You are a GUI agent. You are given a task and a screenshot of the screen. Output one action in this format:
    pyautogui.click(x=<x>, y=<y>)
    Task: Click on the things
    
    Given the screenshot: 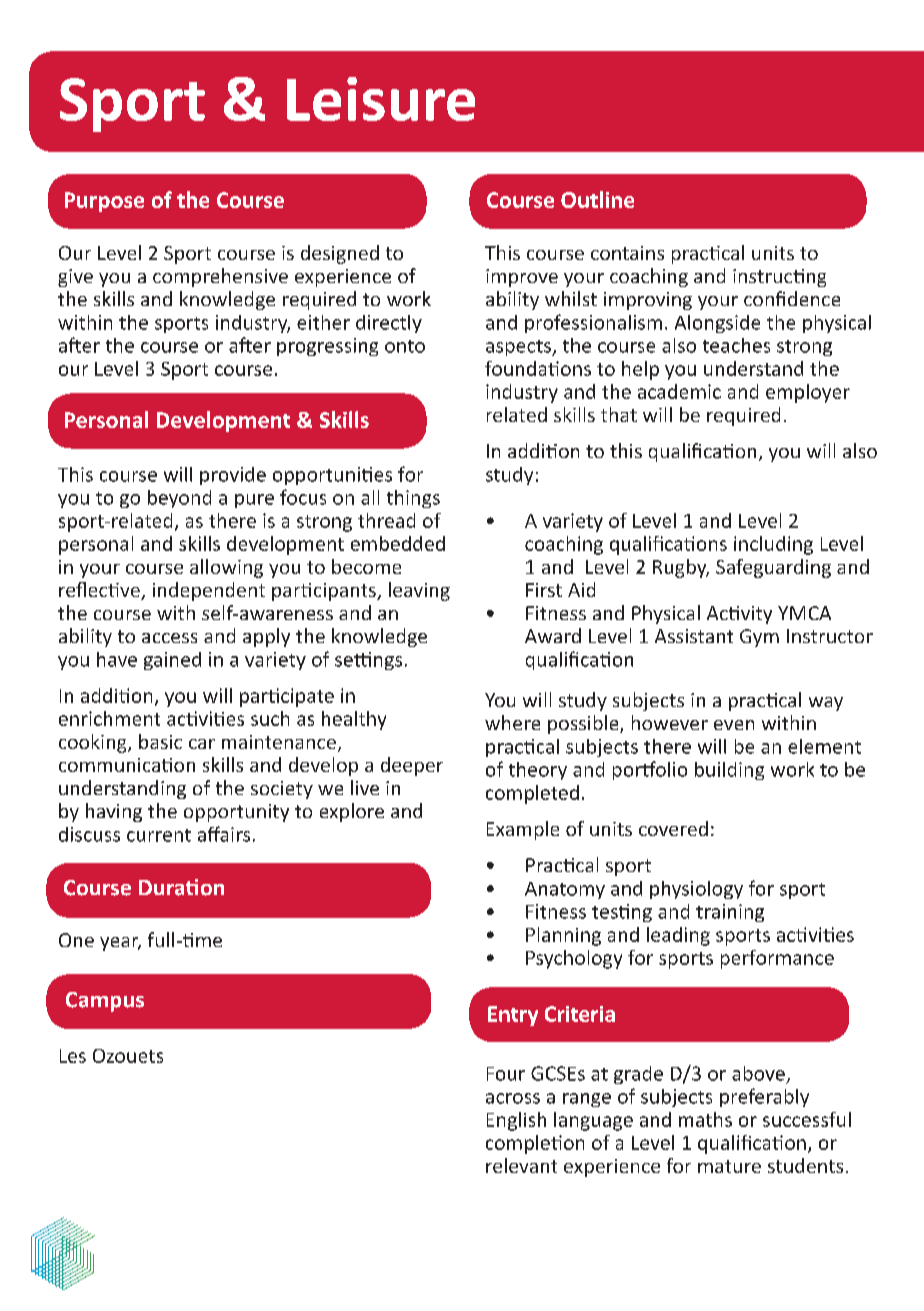 What is the action you would take?
    pyautogui.click(x=413, y=499)
